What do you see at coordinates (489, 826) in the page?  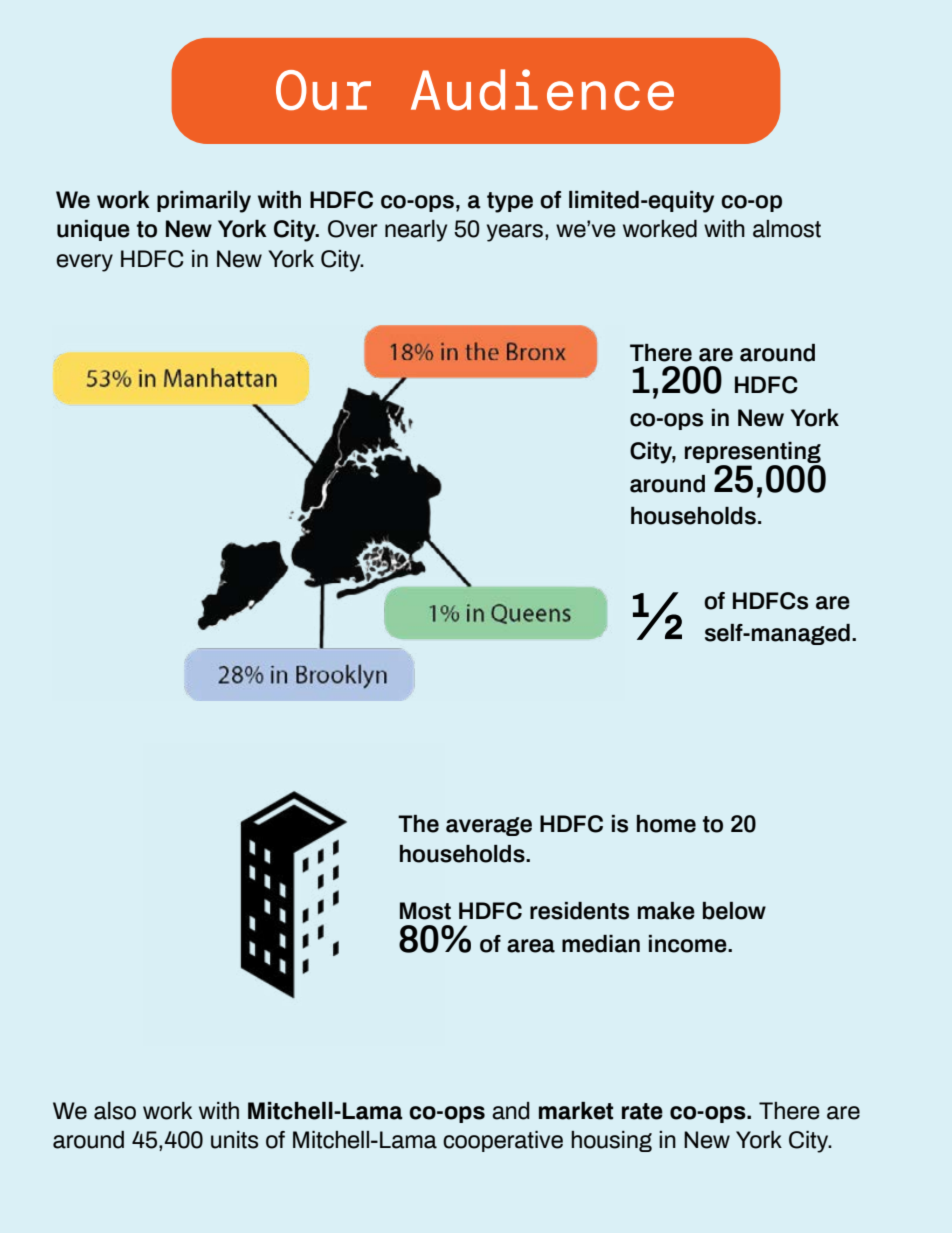 I see `average` at bounding box center [489, 826].
